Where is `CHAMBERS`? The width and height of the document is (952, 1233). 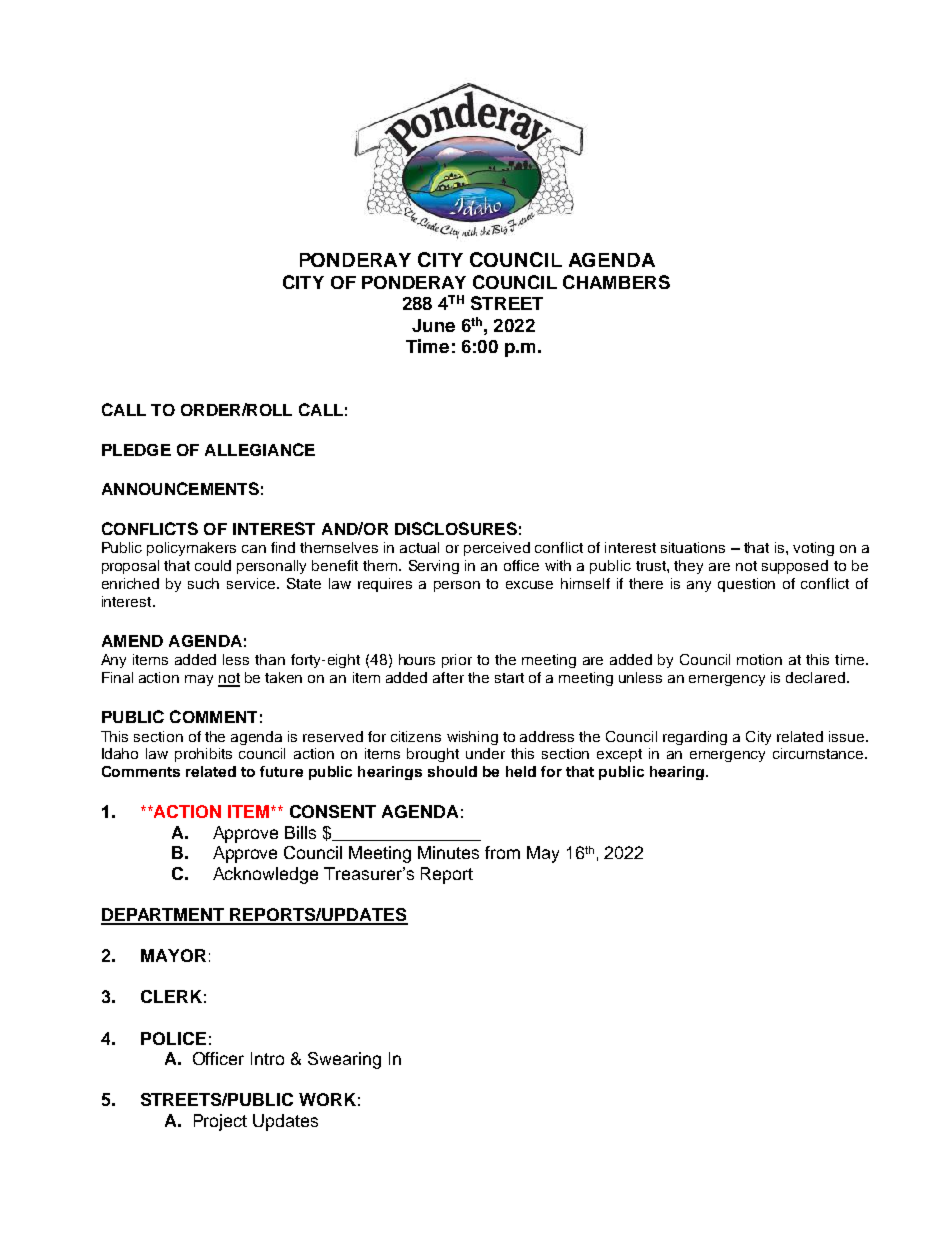
CHAMBERS is located at coordinates (616, 282).
